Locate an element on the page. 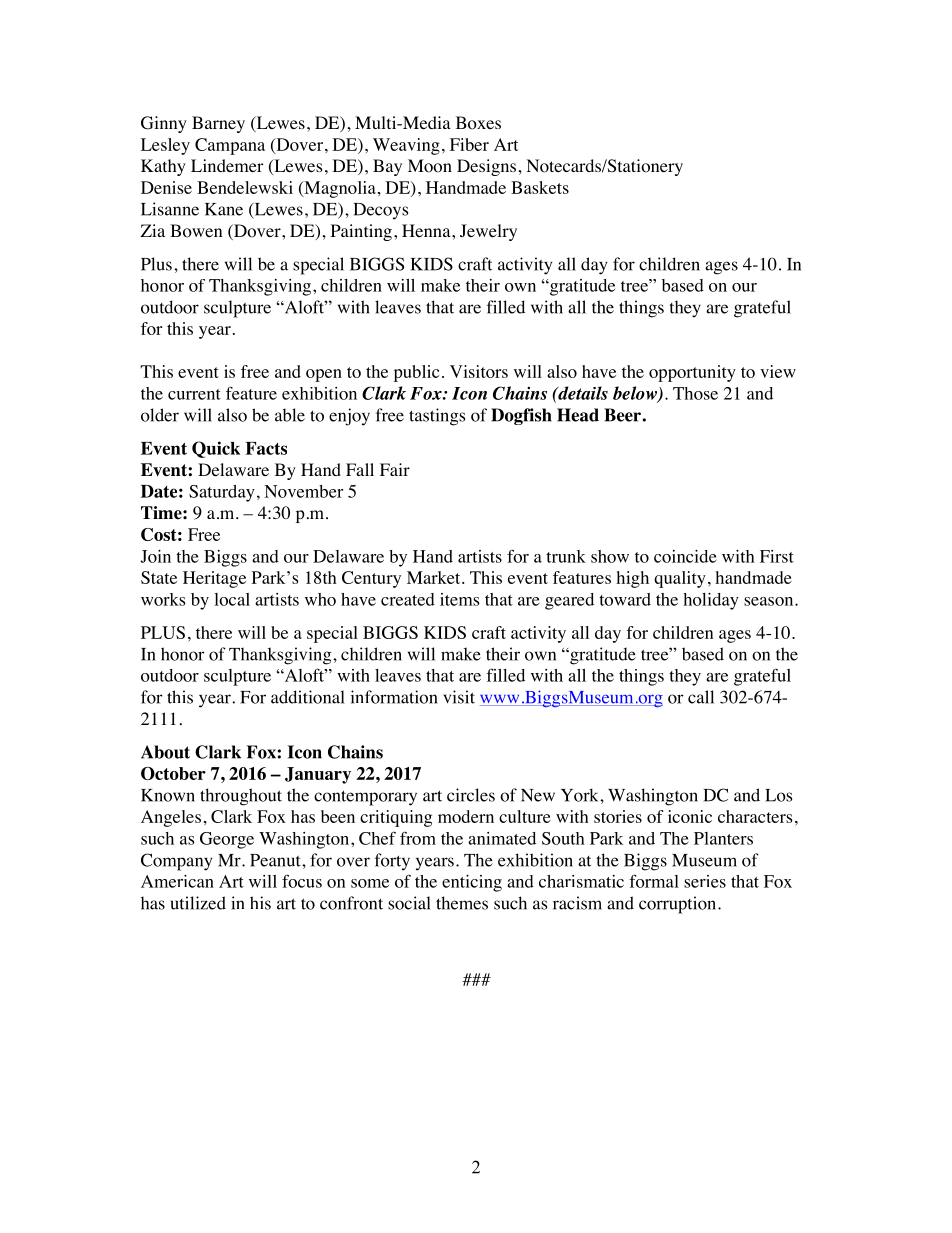 Image resolution: width=952 pixels, height=1233 pixels. utilized is located at coordinates (198, 903).
